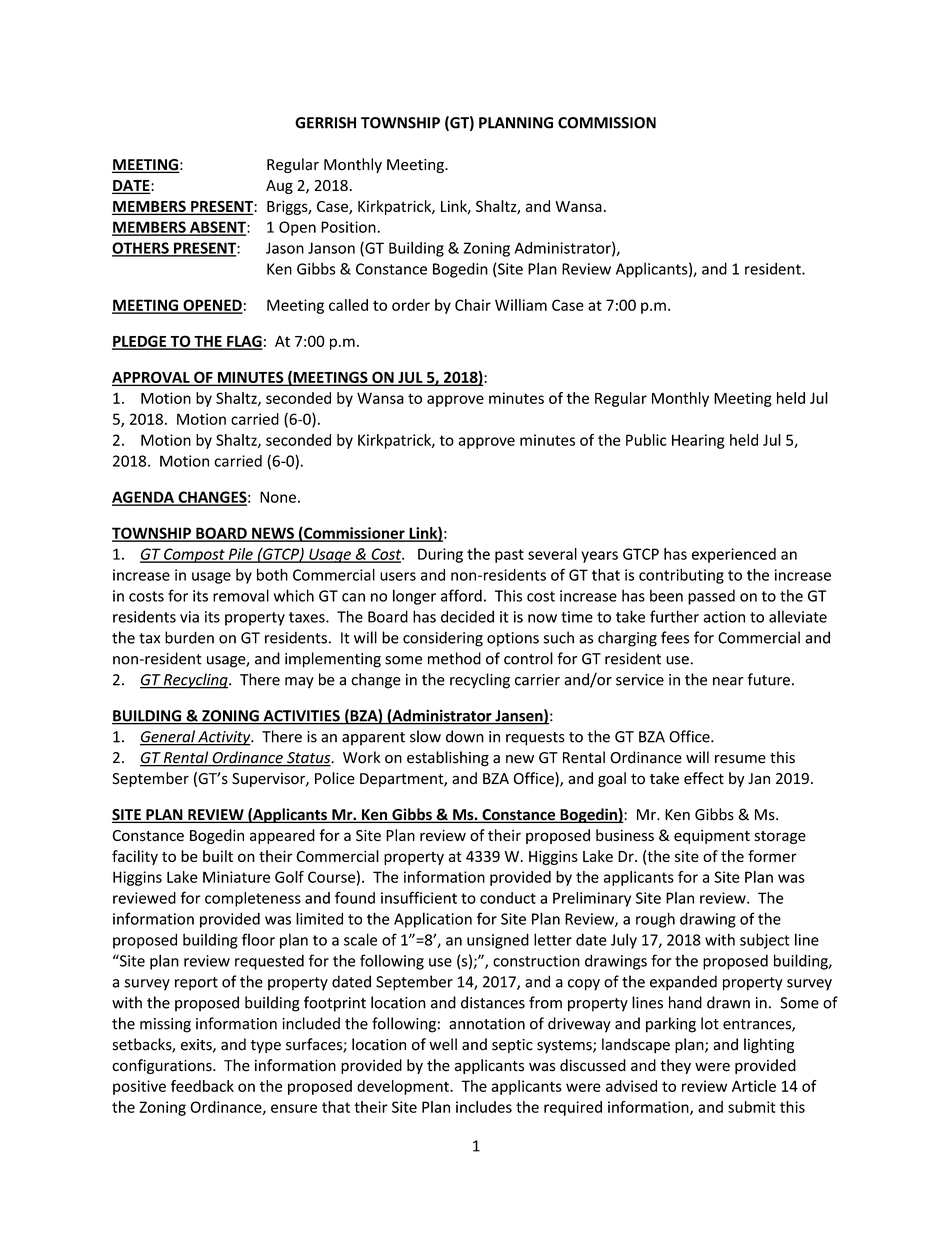 Image resolution: width=952 pixels, height=1233 pixels. What do you see at coordinates (440, 555) in the screenshot?
I see `During` at bounding box center [440, 555].
